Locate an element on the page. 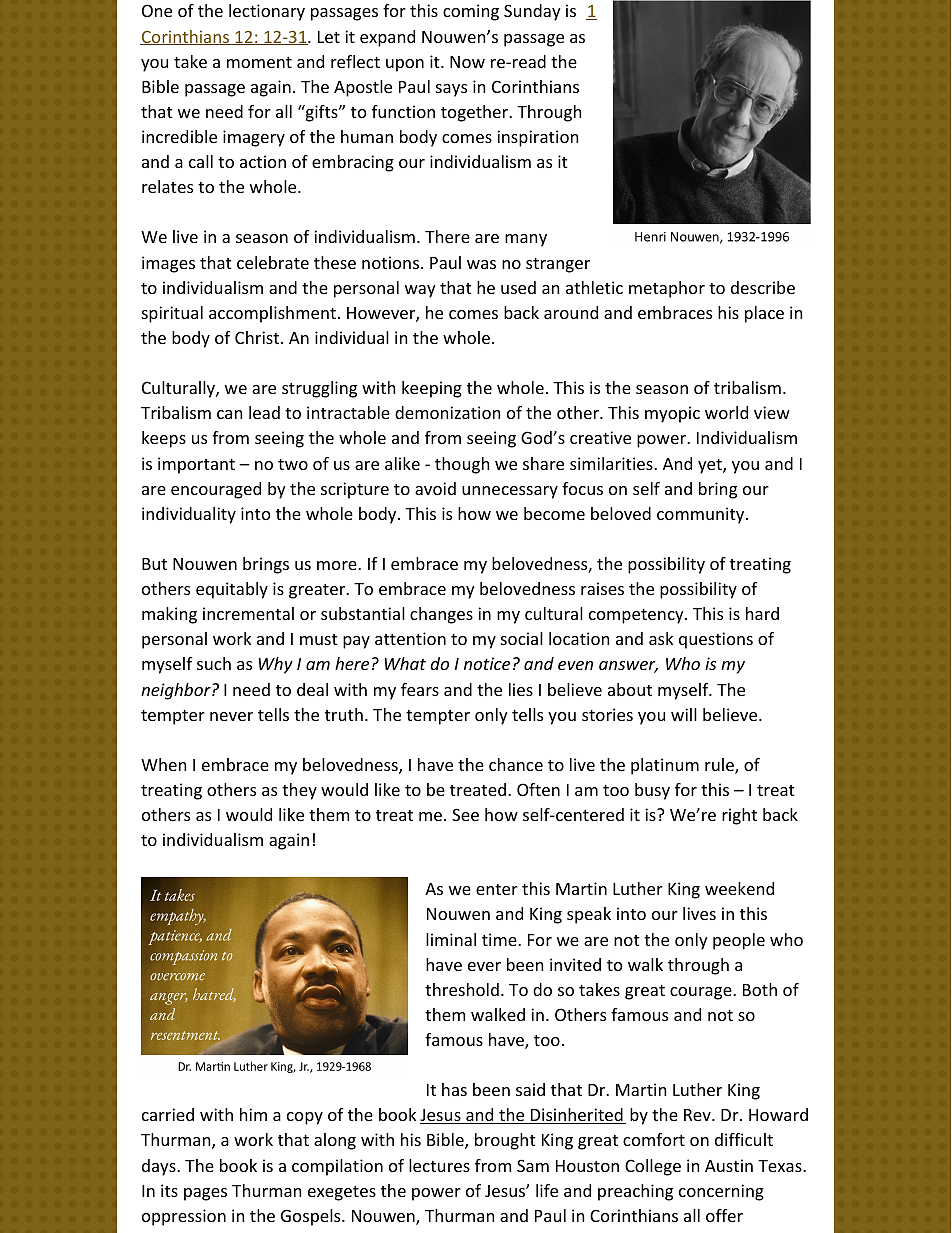 The height and width of the page is (1233, 952). community is located at coordinates (702, 515).
